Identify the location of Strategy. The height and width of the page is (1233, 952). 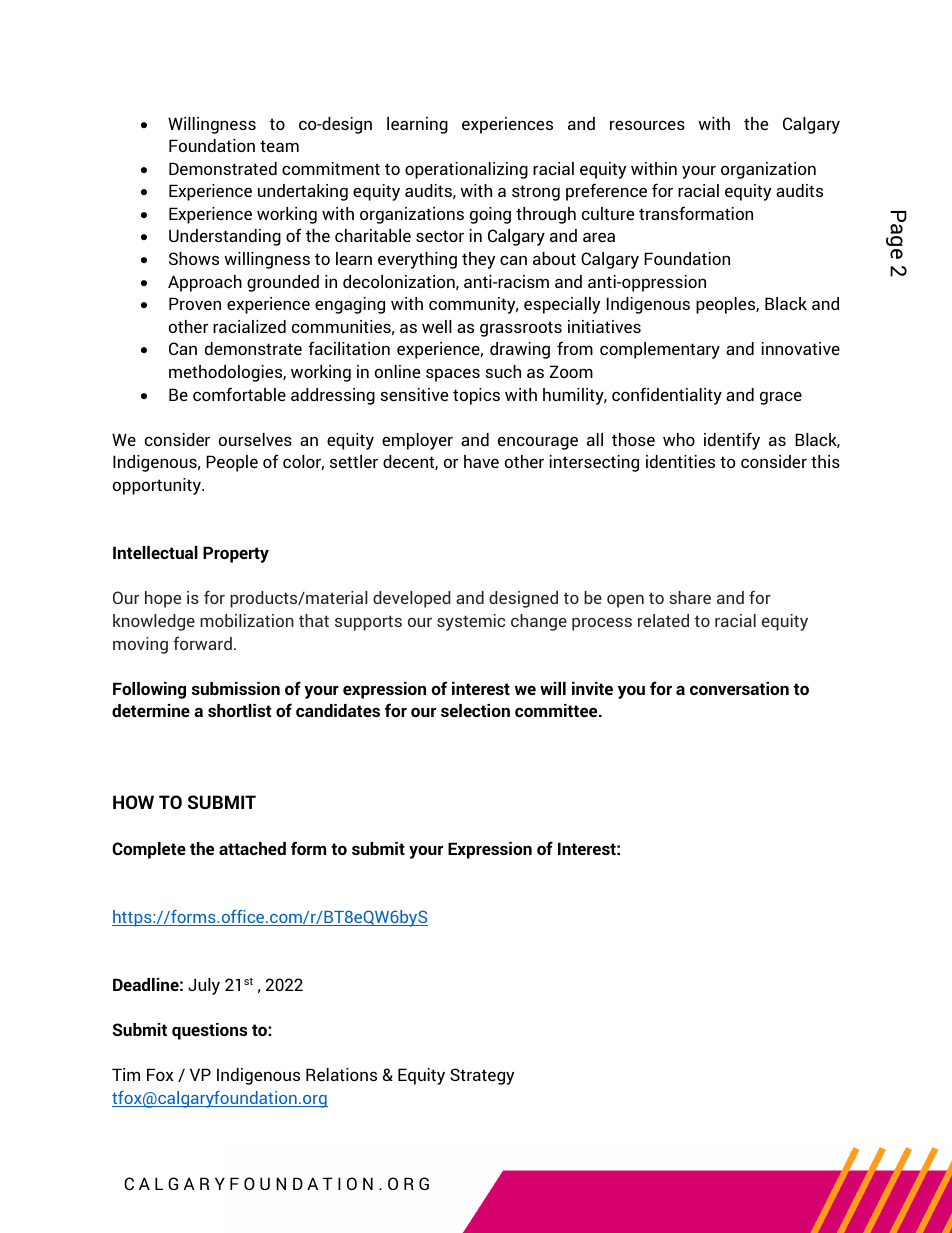
(482, 1076).
